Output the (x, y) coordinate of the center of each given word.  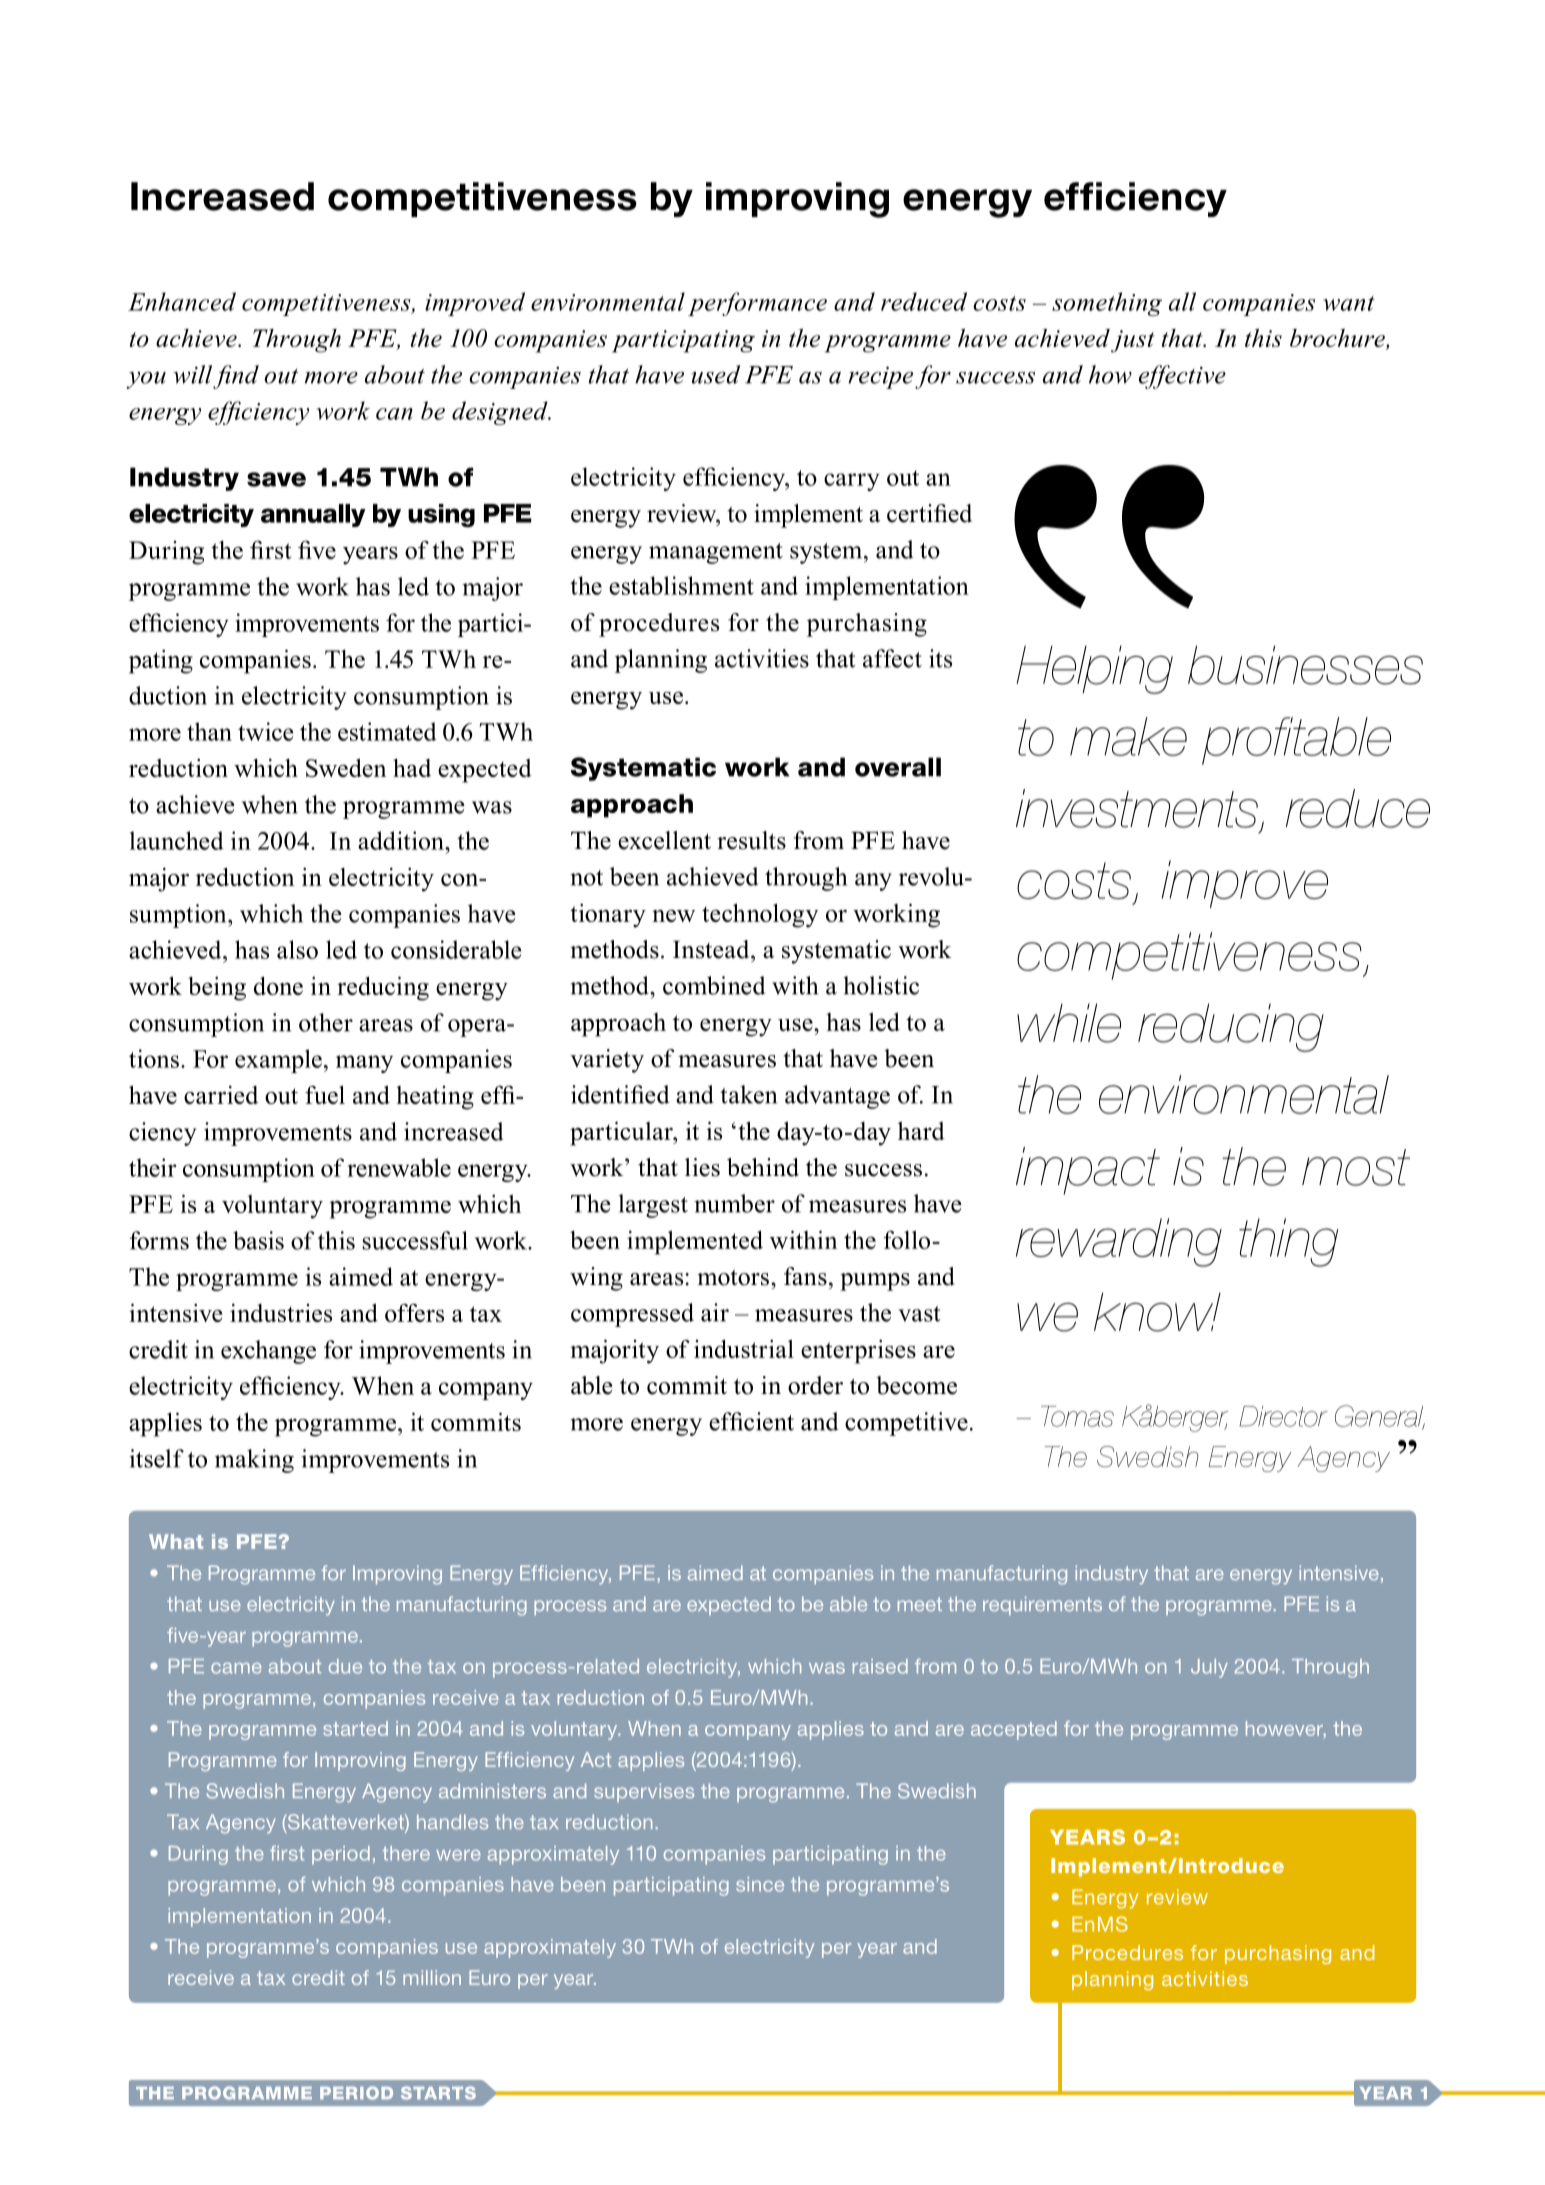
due (345, 1666)
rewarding (1119, 1242)
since (760, 1884)
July (1209, 1668)
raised (880, 1666)
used (715, 374)
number (734, 1203)
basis (258, 1240)
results (751, 840)
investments (1137, 808)
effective (1182, 377)
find (236, 377)
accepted (1014, 1730)
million (432, 1977)
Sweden (346, 767)
